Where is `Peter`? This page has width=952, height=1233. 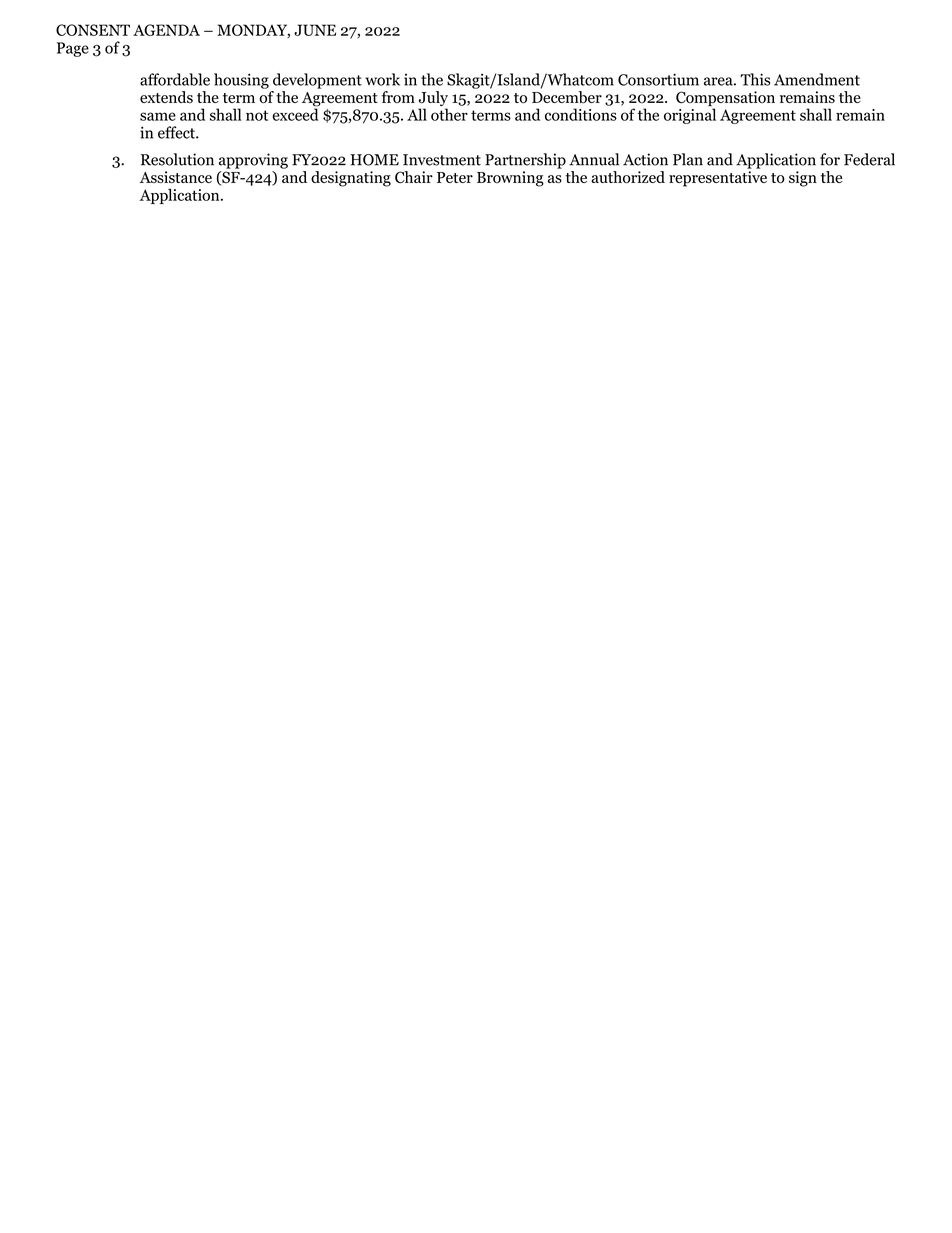 Peter is located at coordinates (455, 177).
